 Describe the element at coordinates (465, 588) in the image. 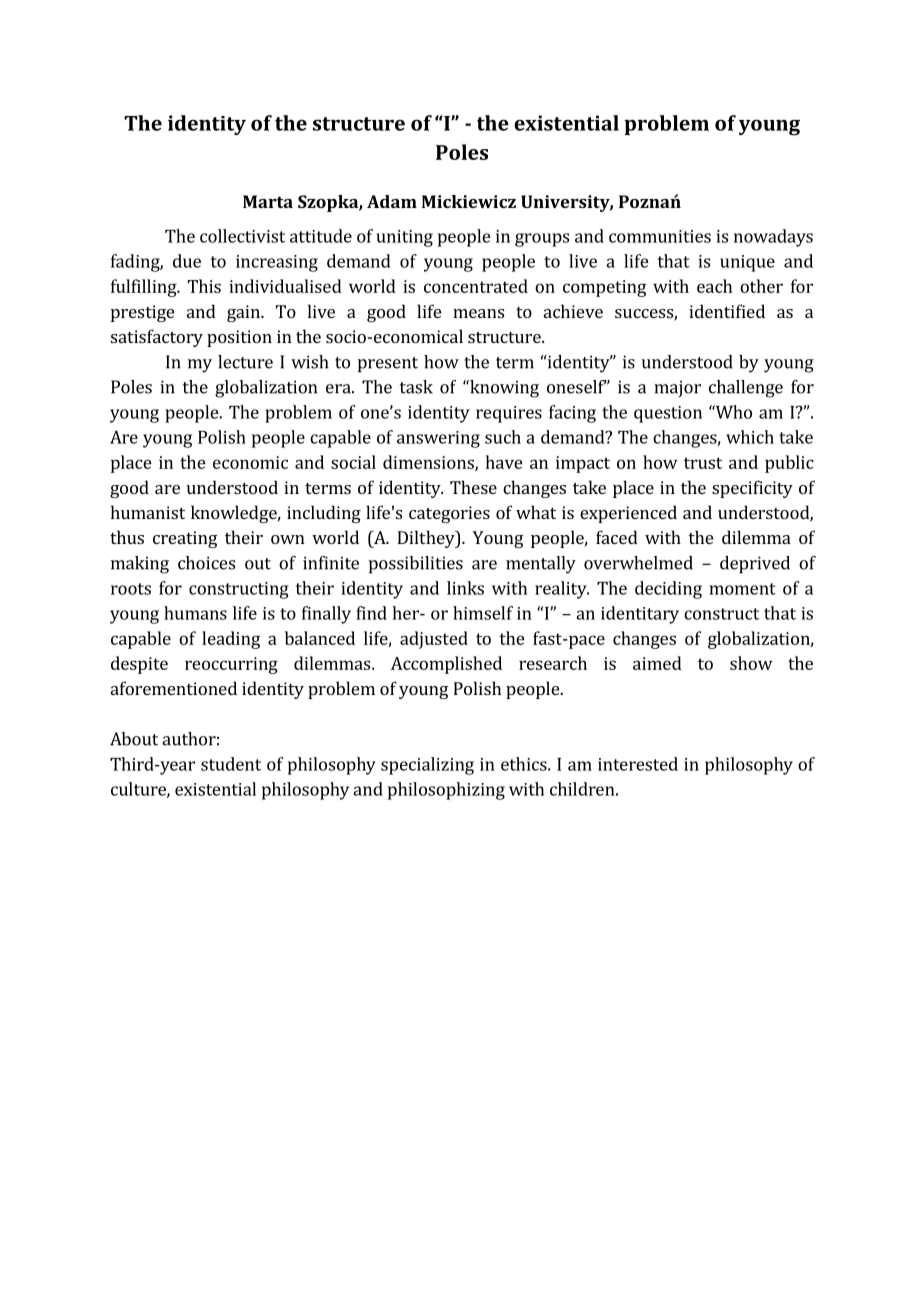

I see `links` at that location.
